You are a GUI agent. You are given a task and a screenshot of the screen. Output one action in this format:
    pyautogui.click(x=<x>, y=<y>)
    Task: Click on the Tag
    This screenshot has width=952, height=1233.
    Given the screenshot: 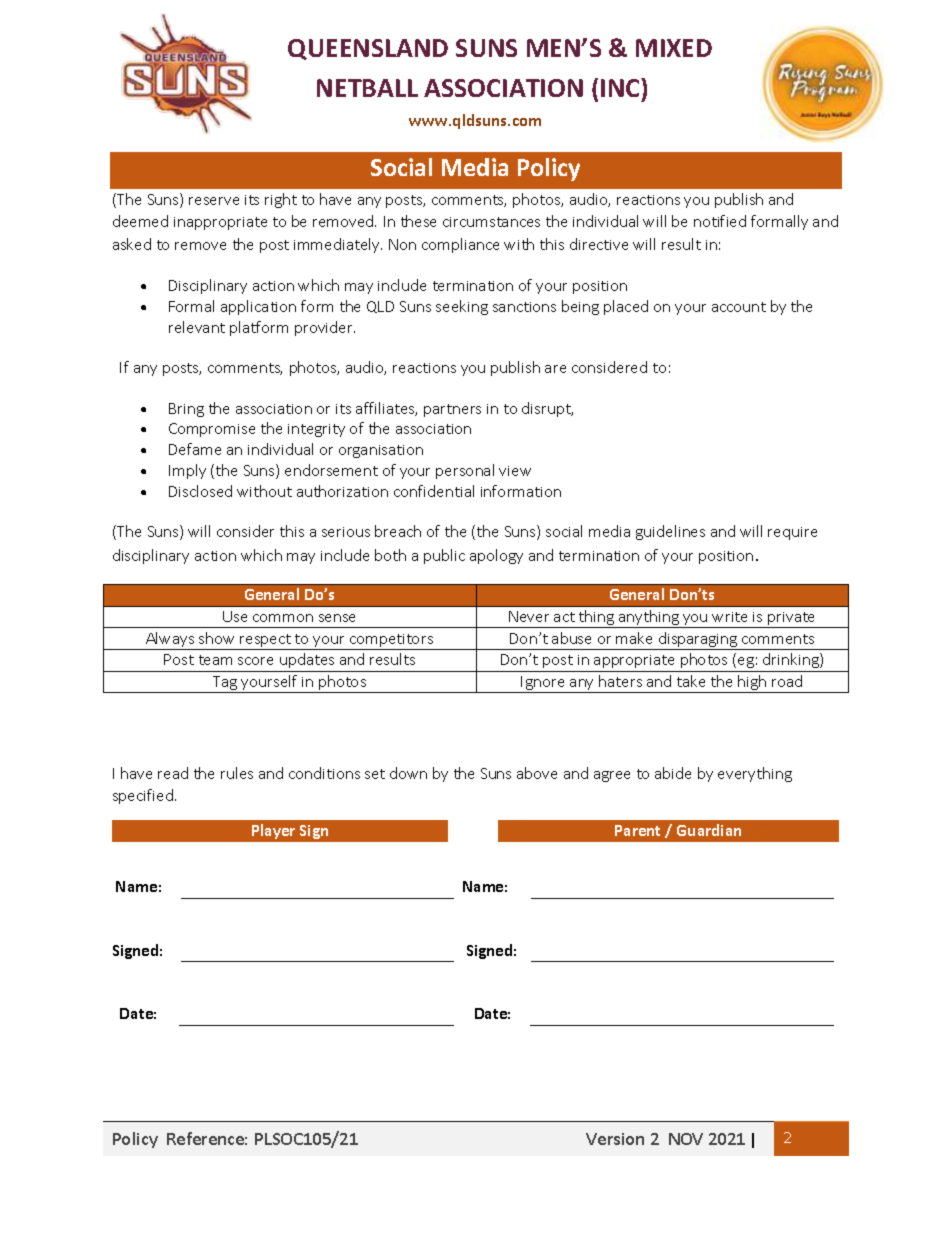 What is the action you would take?
    pyautogui.click(x=225, y=684)
